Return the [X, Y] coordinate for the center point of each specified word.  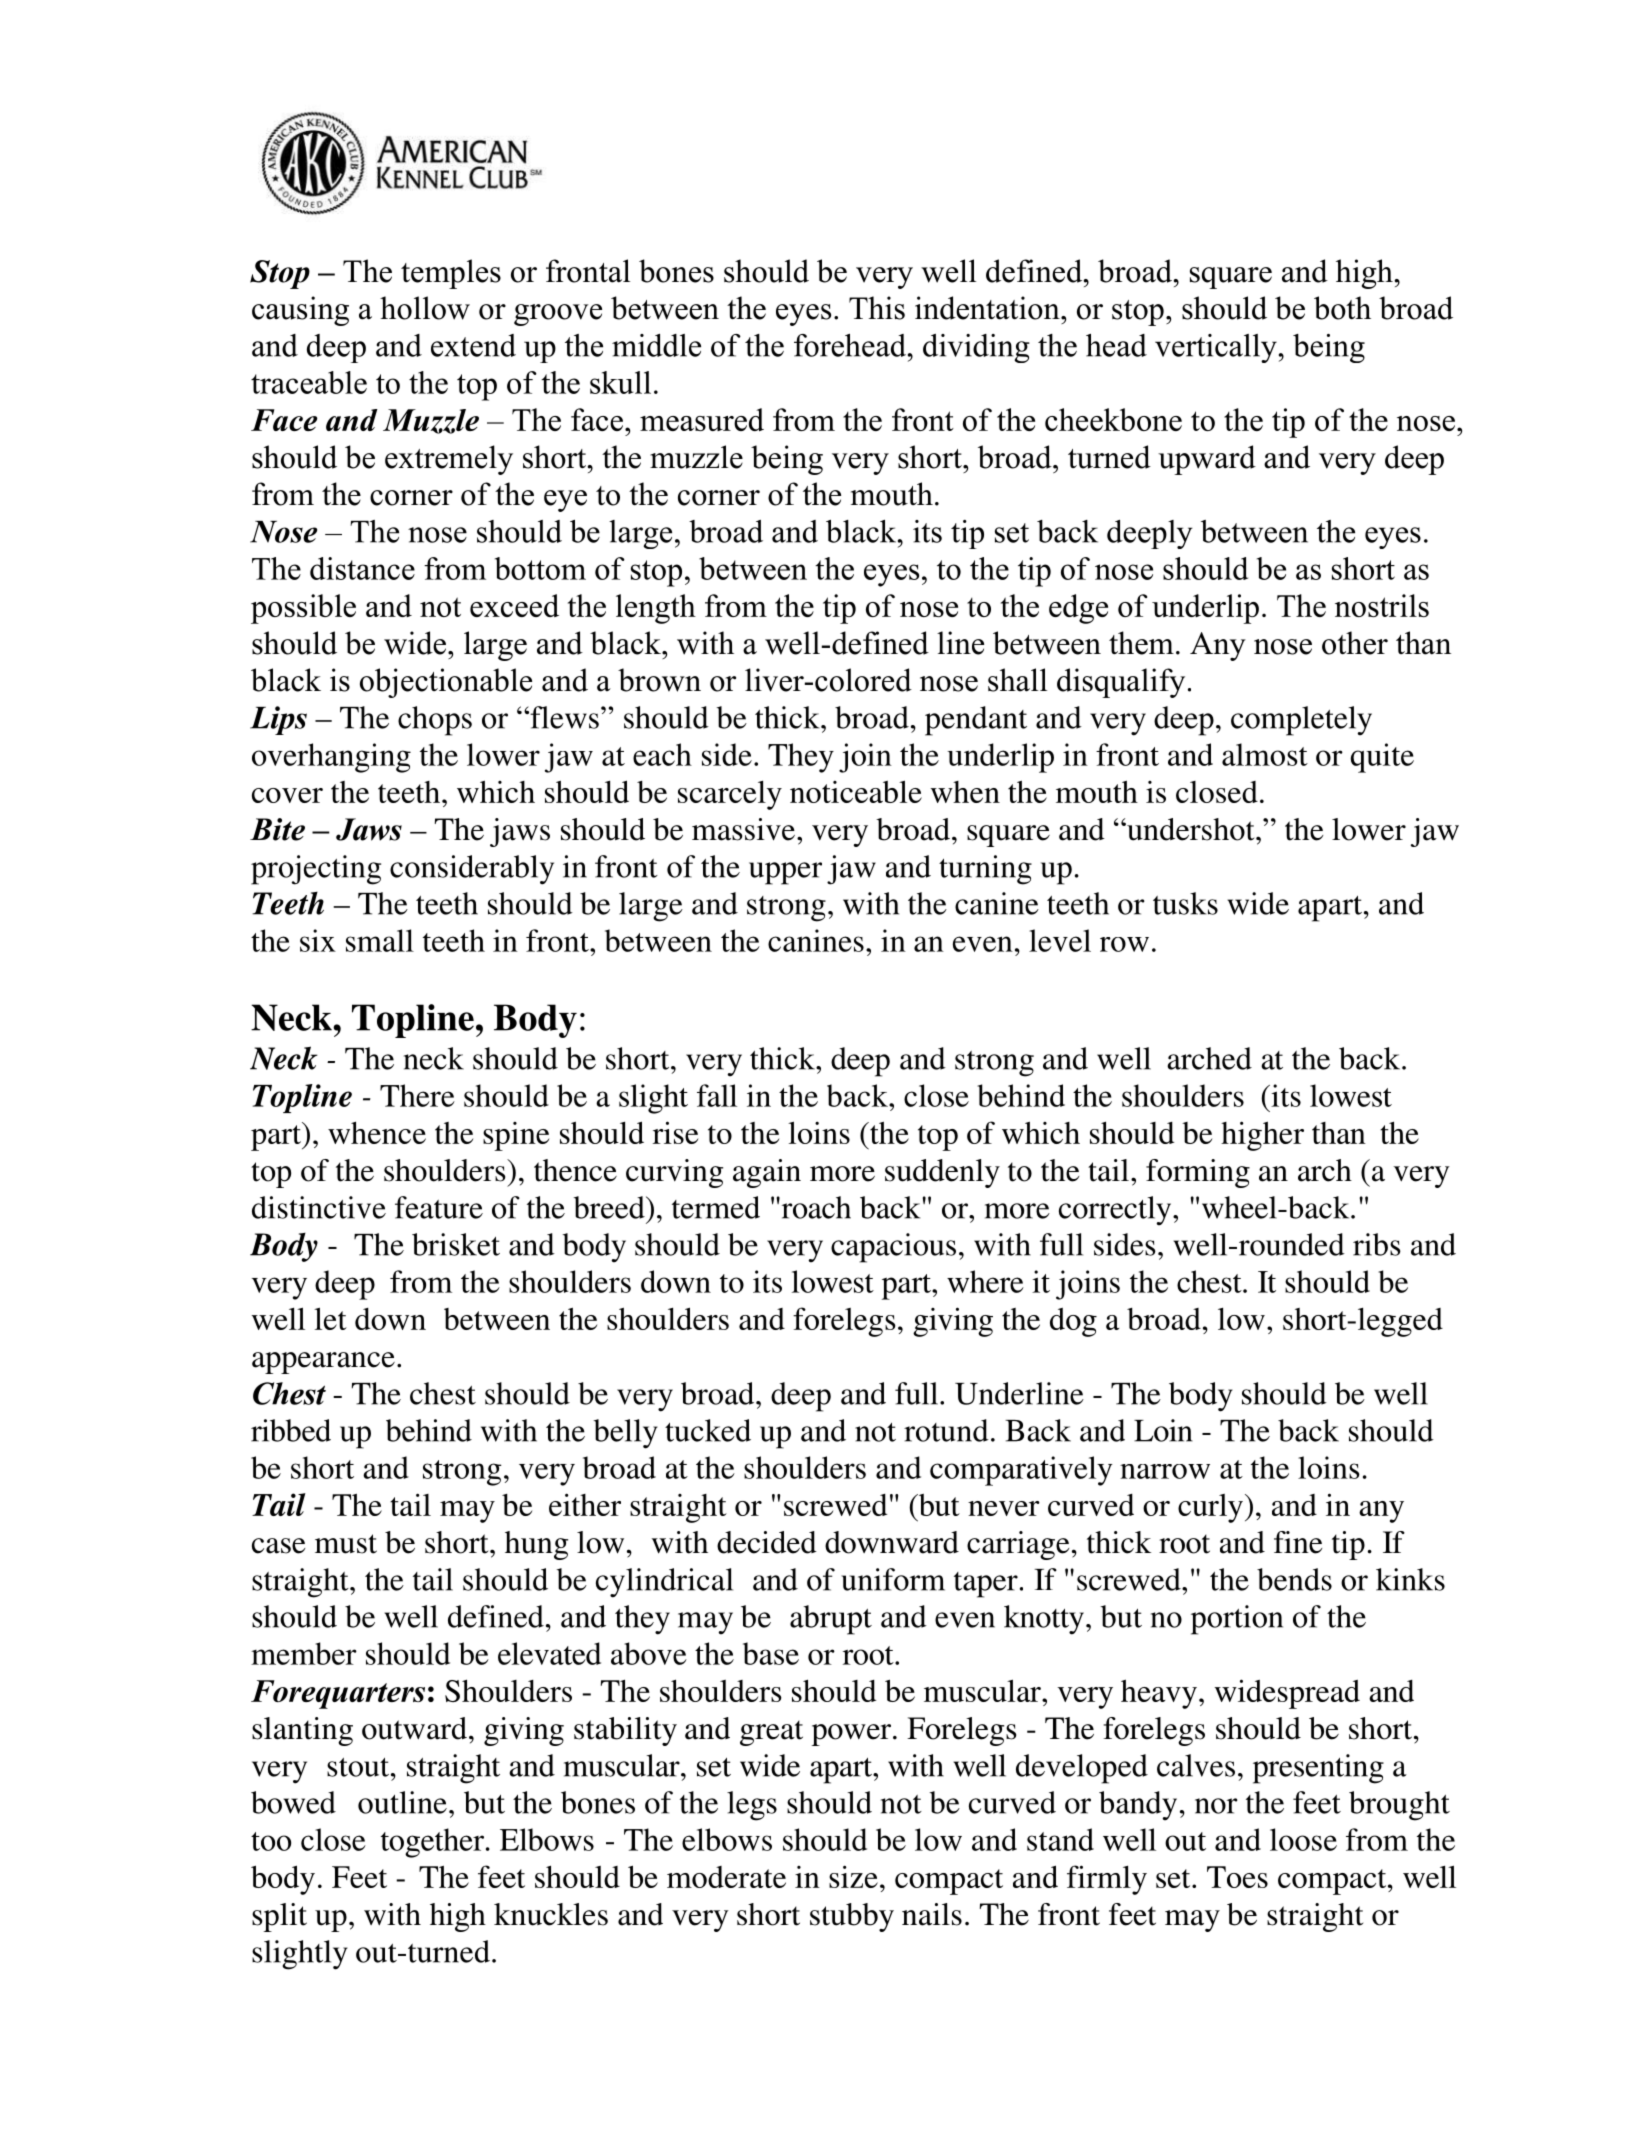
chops [435, 721]
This [877, 308]
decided [767, 1542]
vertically [1216, 348]
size [853, 1876]
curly [1210, 1508]
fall [717, 1095]
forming [1198, 1173]
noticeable [856, 791]
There [417, 1095]
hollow [425, 308]
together [432, 1843]
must [346, 1544]
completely [1301, 721]
